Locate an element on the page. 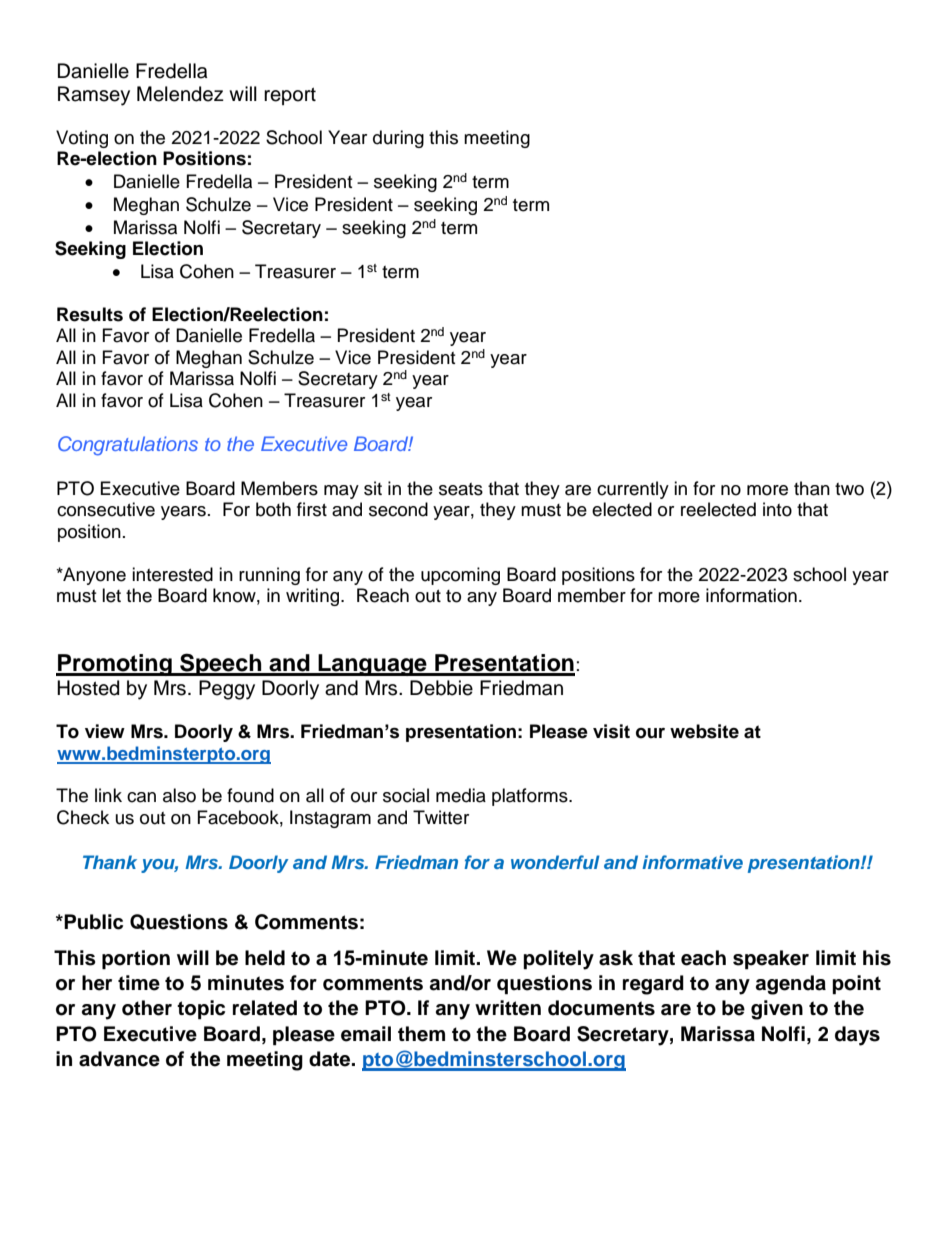 Image resolution: width=952 pixels, height=1233 pixels. during is located at coordinates (398, 139).
